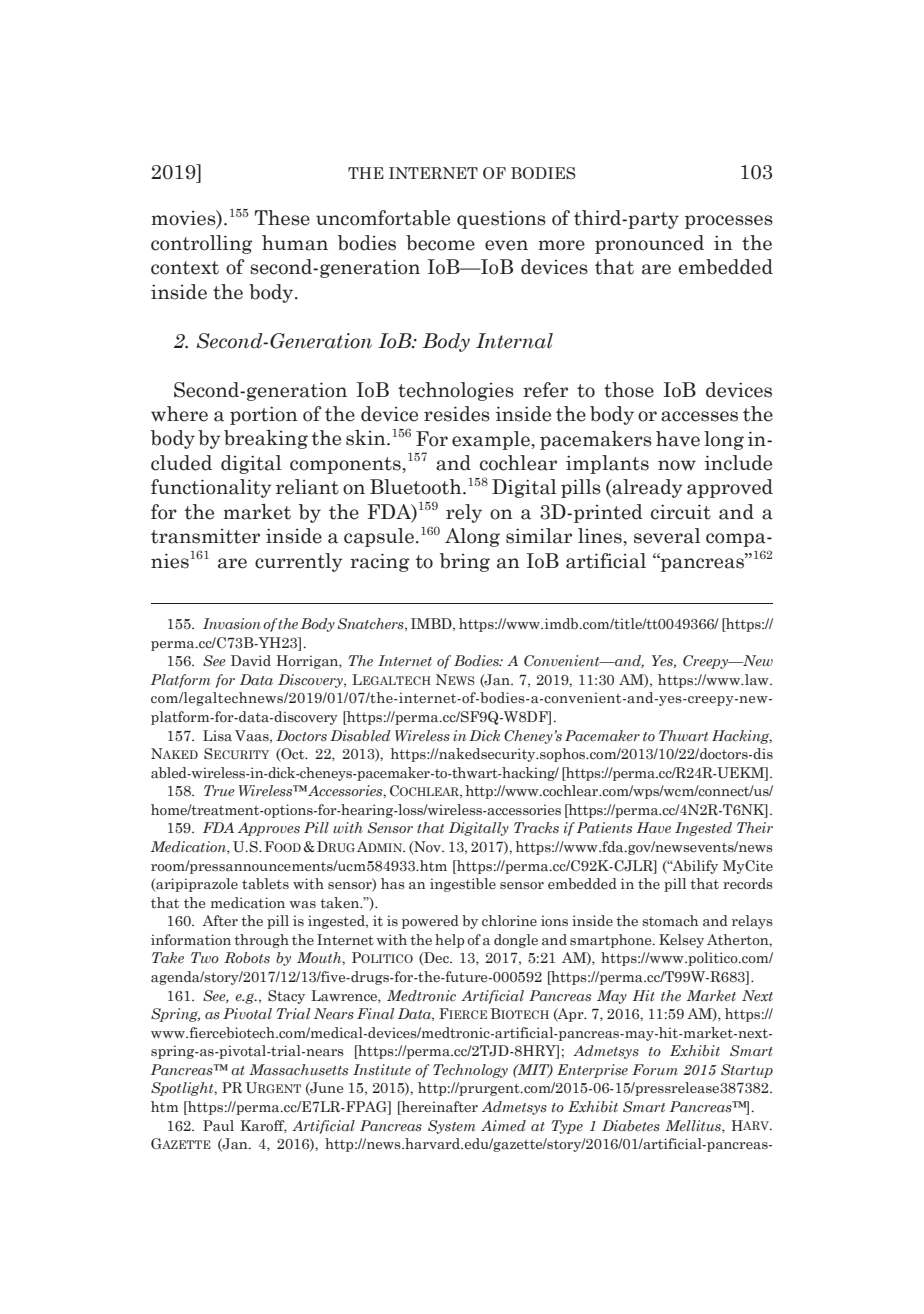 The image size is (924, 1314). What do you see at coordinates (251, 661) in the screenshot?
I see `David` at bounding box center [251, 661].
